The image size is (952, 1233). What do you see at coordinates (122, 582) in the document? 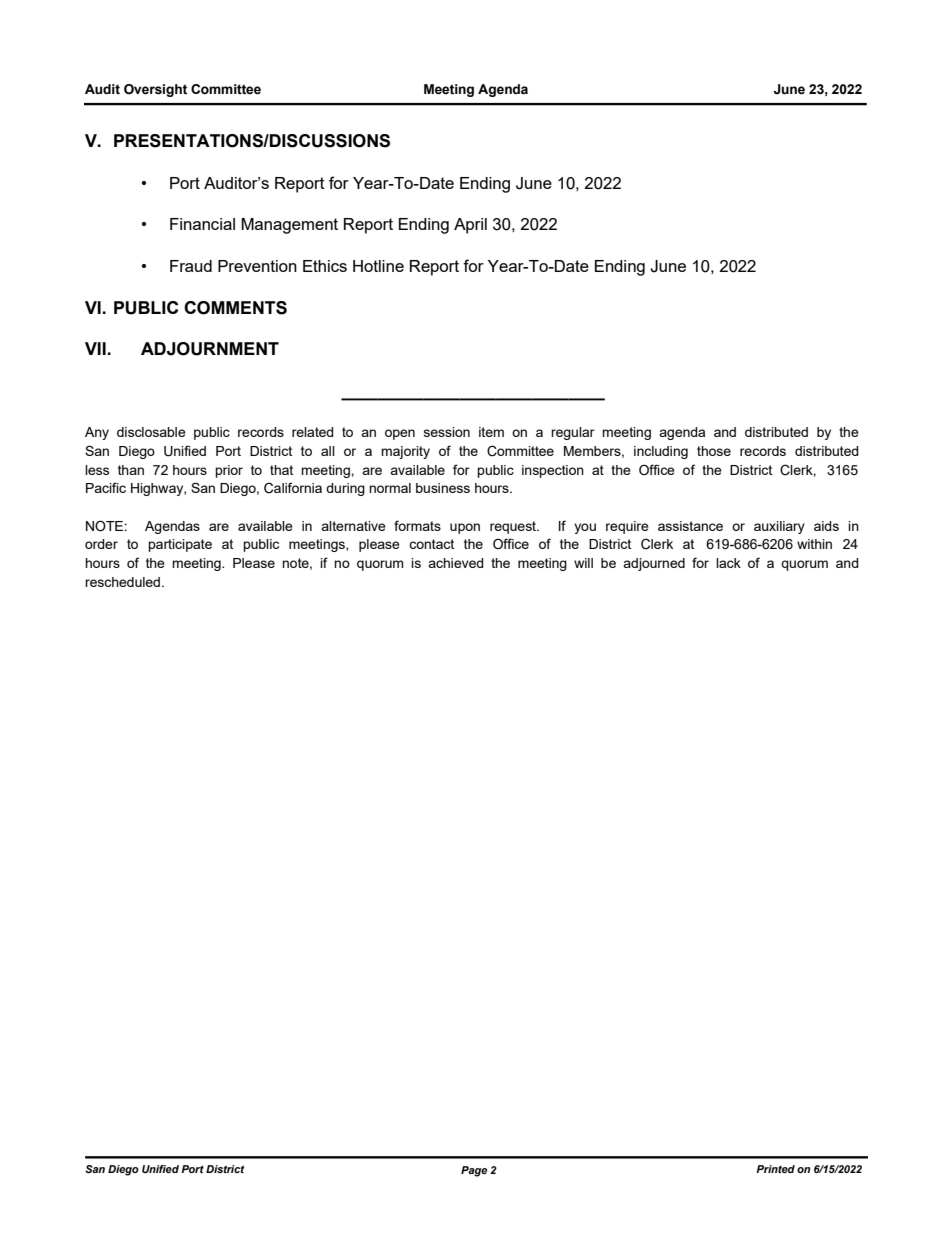
I see `rescheduled` at bounding box center [122, 582].
